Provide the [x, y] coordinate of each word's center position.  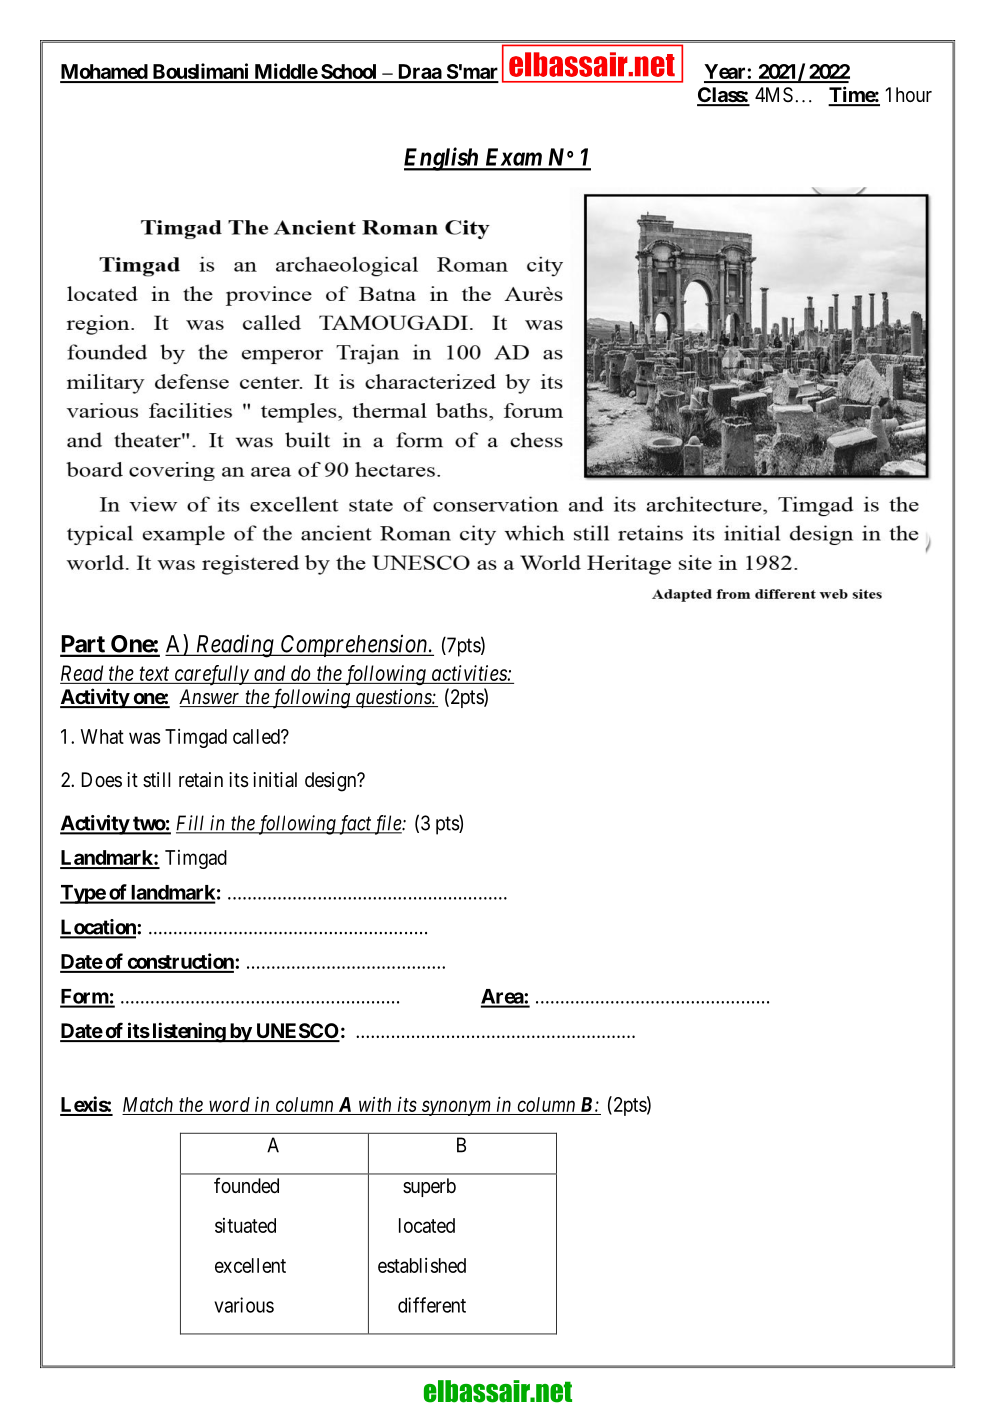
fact [354, 825]
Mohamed [104, 73]
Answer [211, 698]
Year [726, 73]
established [422, 1265]
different [432, 1305]
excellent [250, 1265]
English [442, 159]
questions [393, 698]
